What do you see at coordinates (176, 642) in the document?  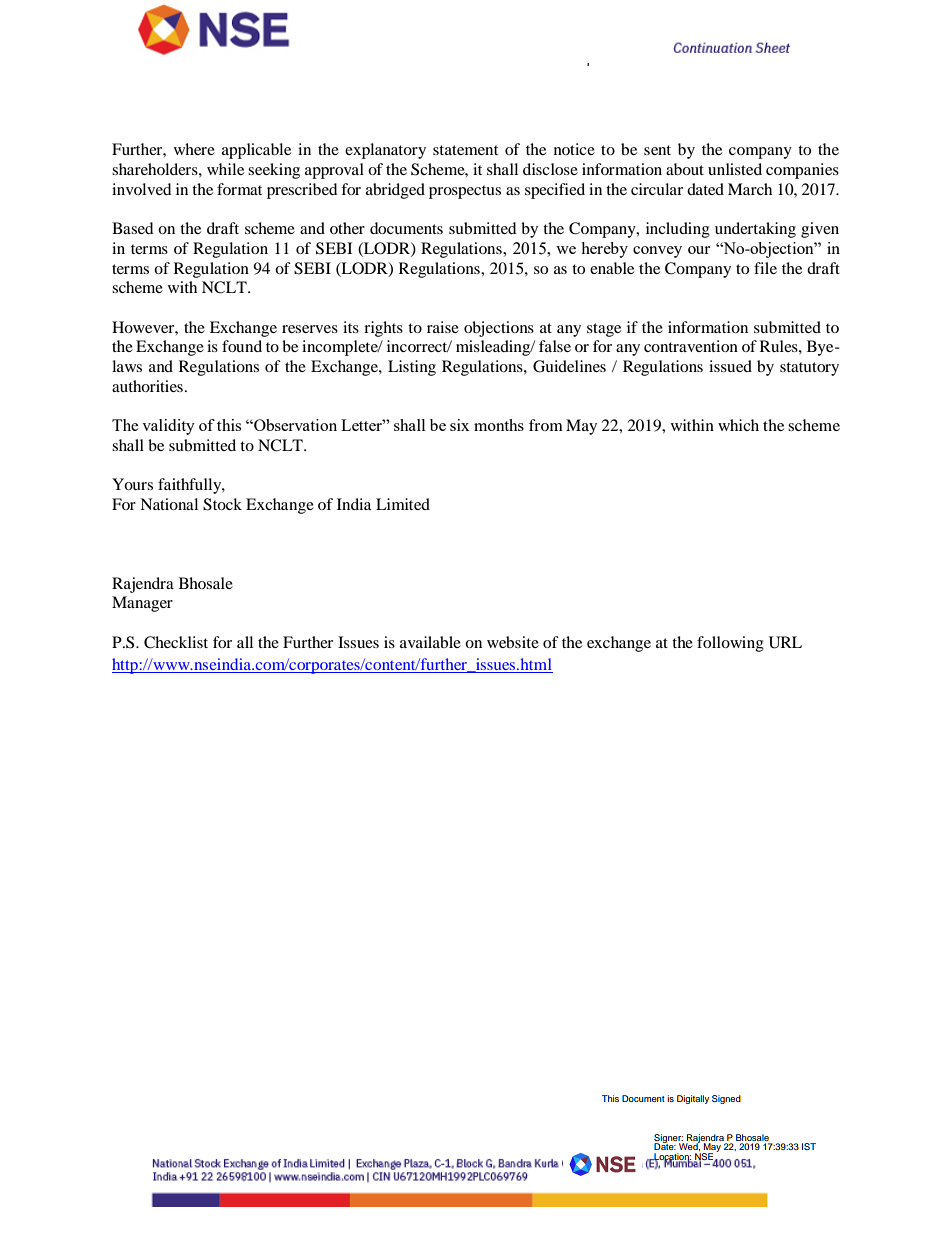 I see `Checklist` at bounding box center [176, 642].
